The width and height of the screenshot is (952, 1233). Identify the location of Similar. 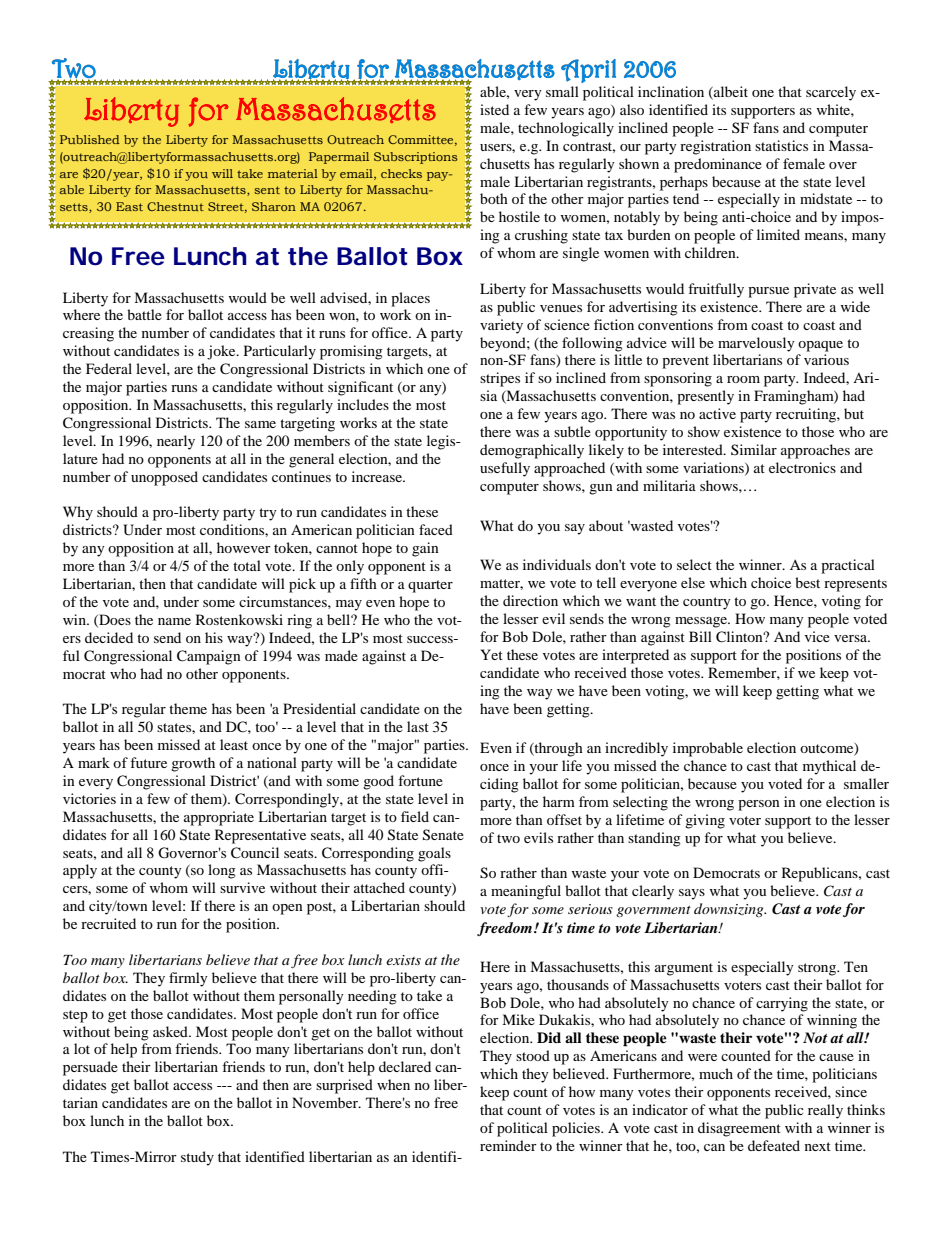
(754, 449).
